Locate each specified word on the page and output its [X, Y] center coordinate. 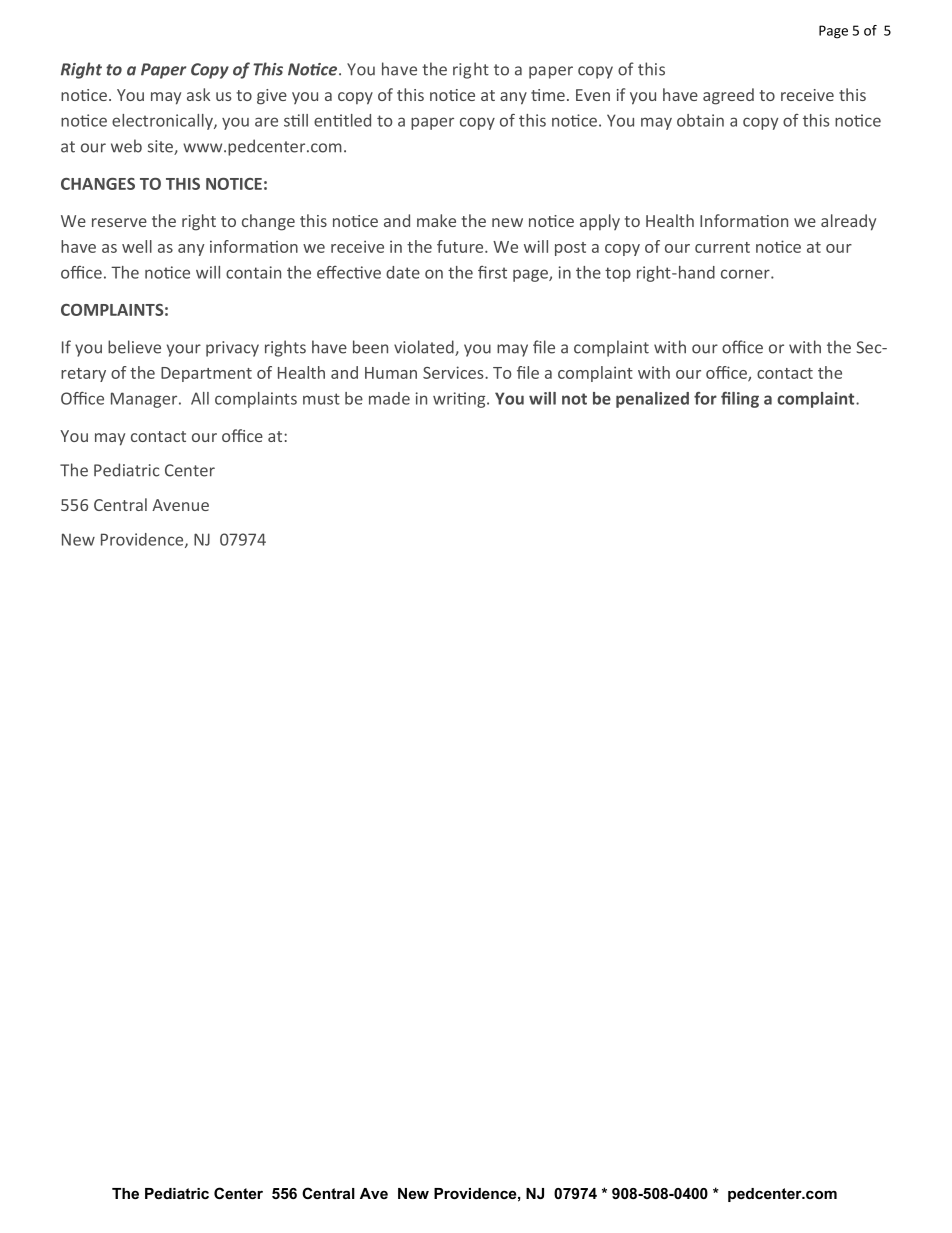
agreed [728, 96]
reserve [119, 222]
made [389, 398]
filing [740, 399]
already [848, 222]
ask [198, 94]
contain [253, 272]
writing [460, 400]
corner [746, 274]
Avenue [180, 505]
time [548, 95]
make [436, 220]
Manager [145, 400]
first [492, 272]
